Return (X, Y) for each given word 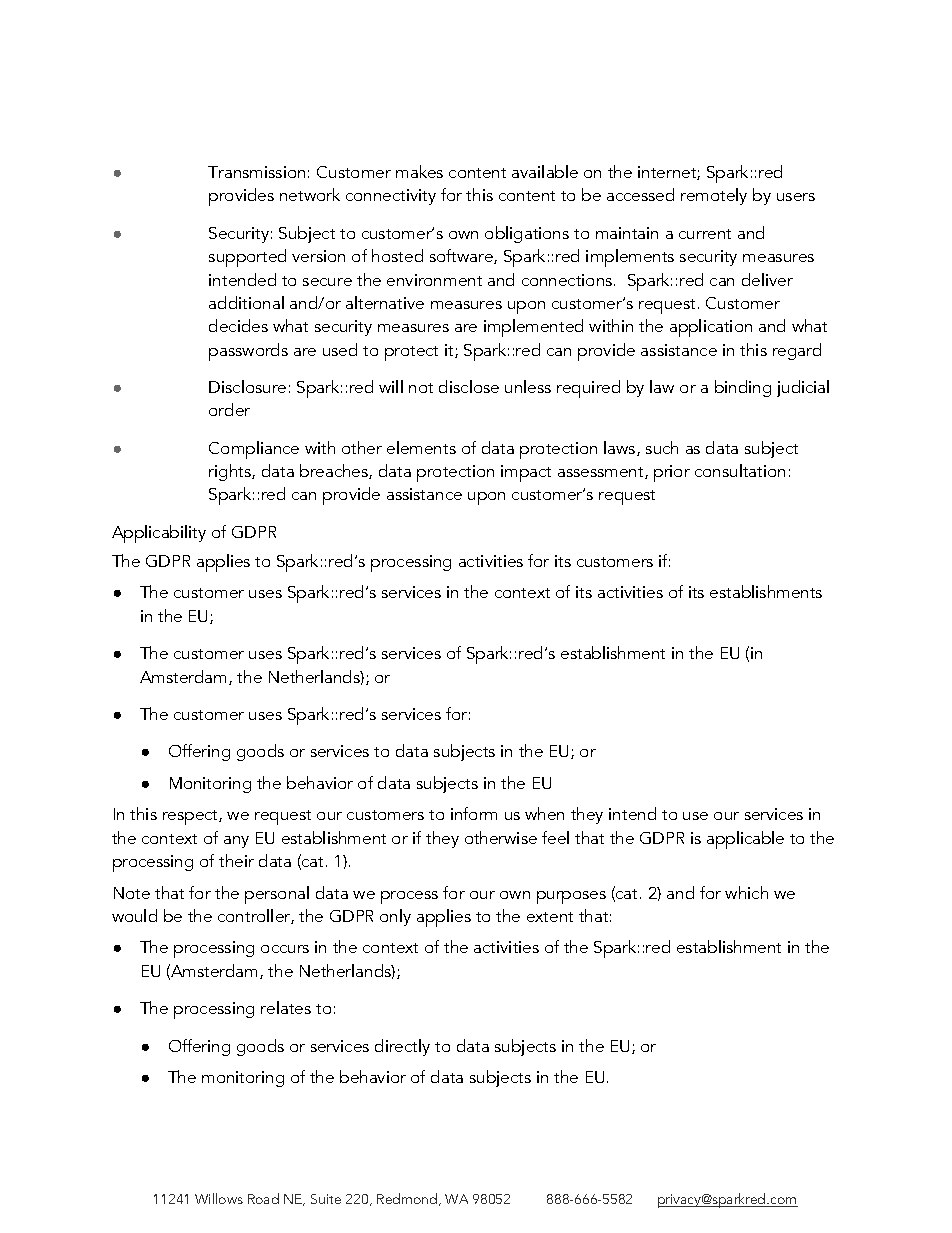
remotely (714, 196)
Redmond (408, 1199)
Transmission (256, 172)
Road (263, 1198)
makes (419, 171)
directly (402, 1047)
